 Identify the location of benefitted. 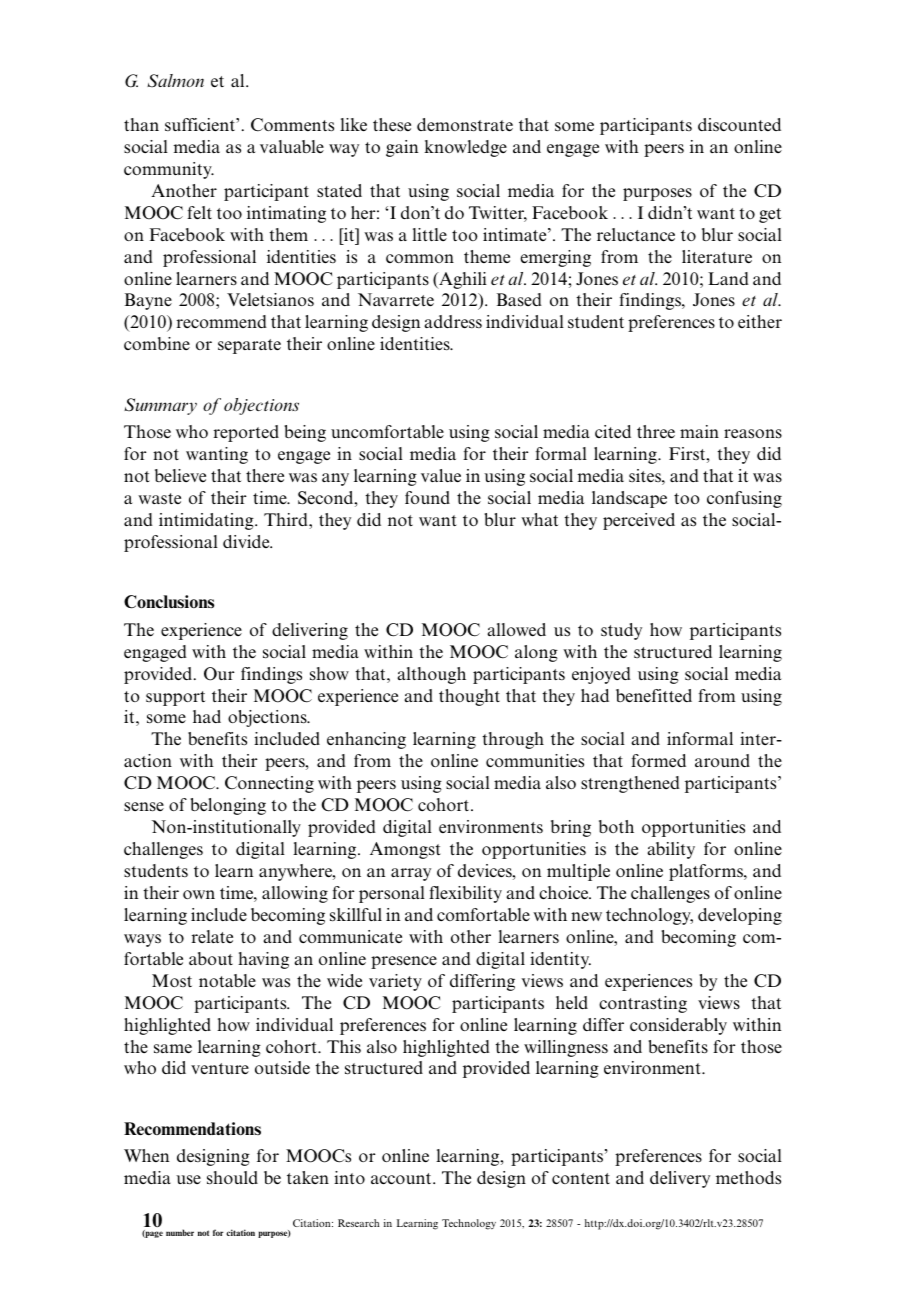
(654, 695).
